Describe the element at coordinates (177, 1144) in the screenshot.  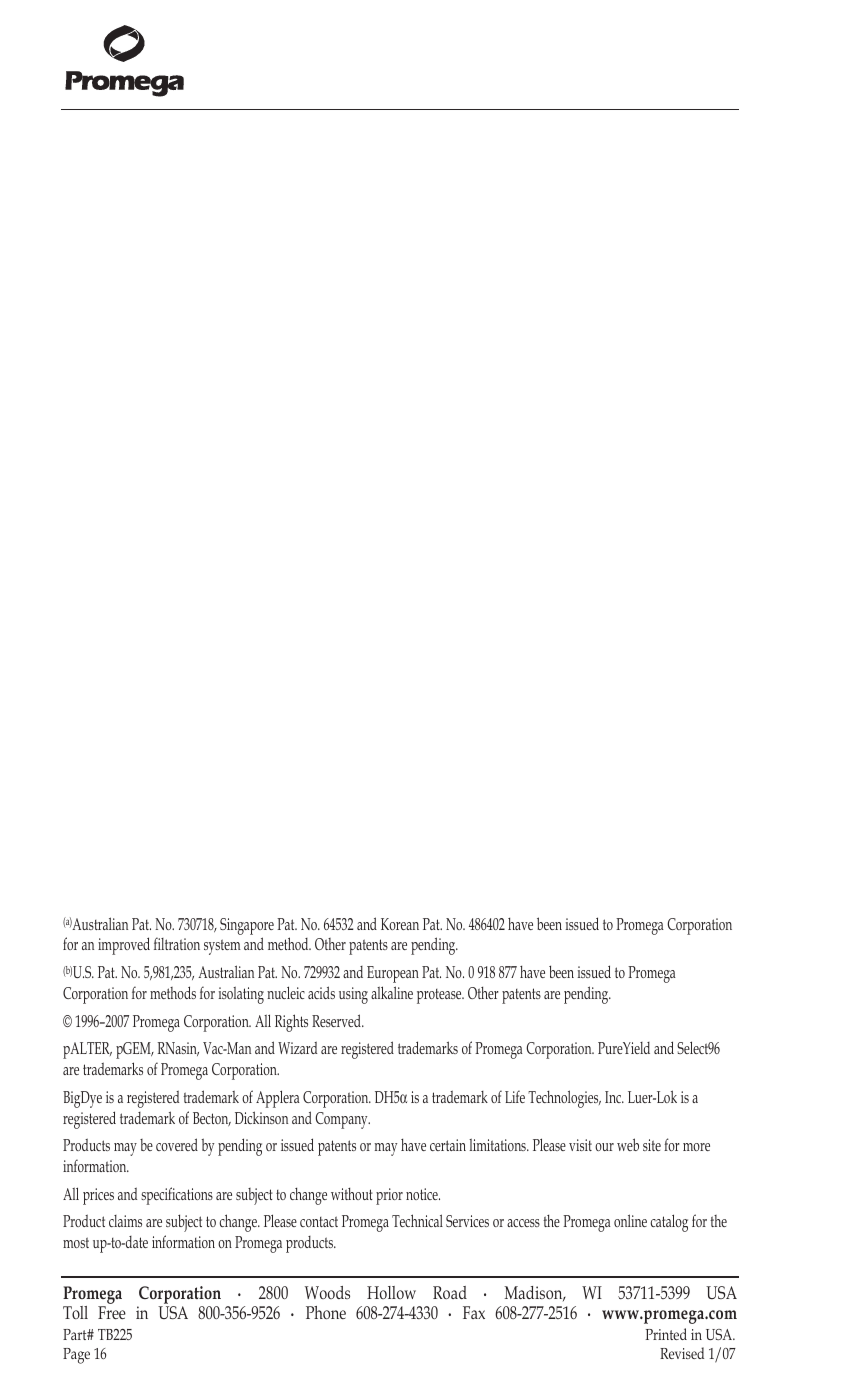
I see `covered` at that location.
